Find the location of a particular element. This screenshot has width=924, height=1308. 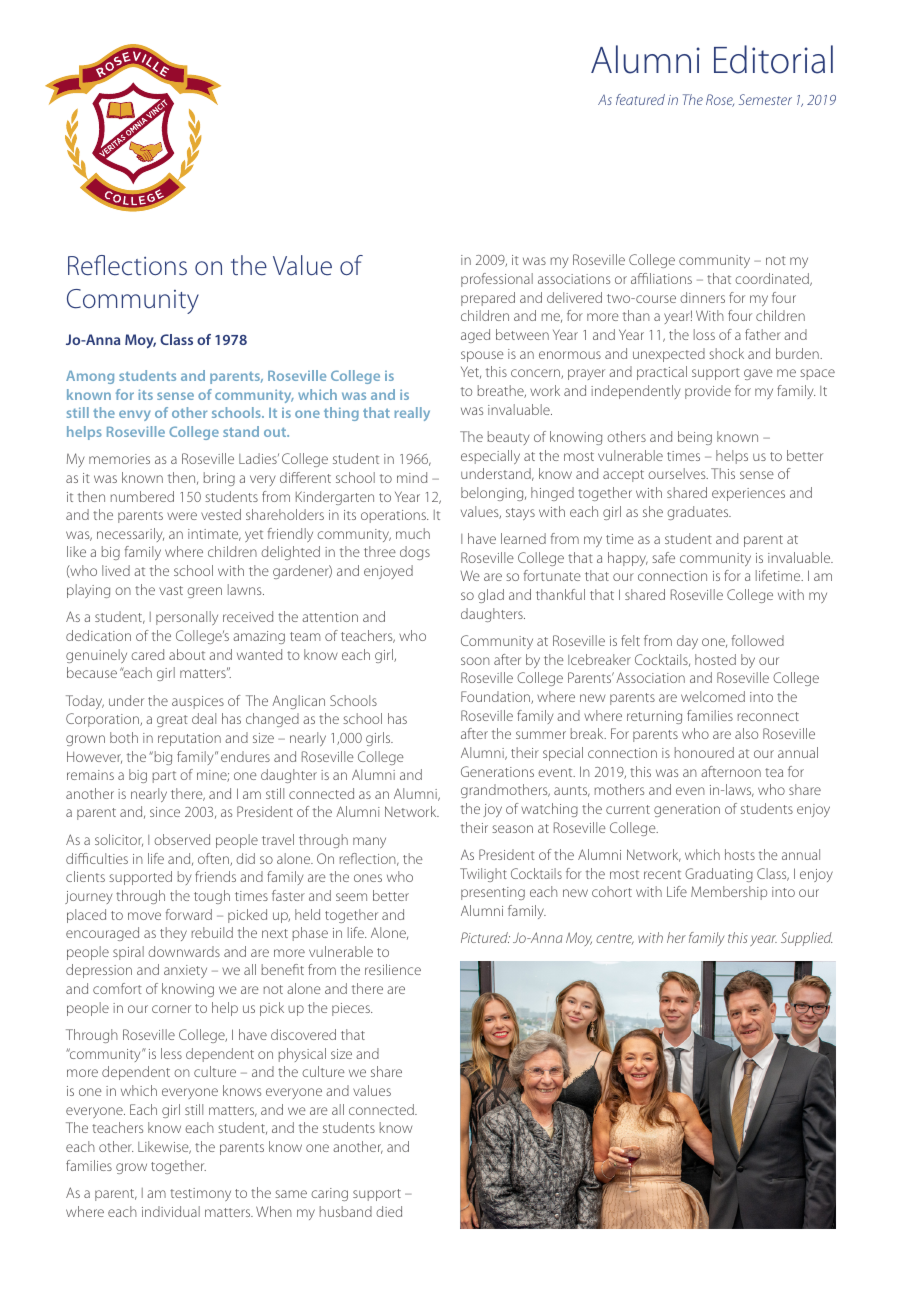

testimony is located at coordinates (200, 1194).
